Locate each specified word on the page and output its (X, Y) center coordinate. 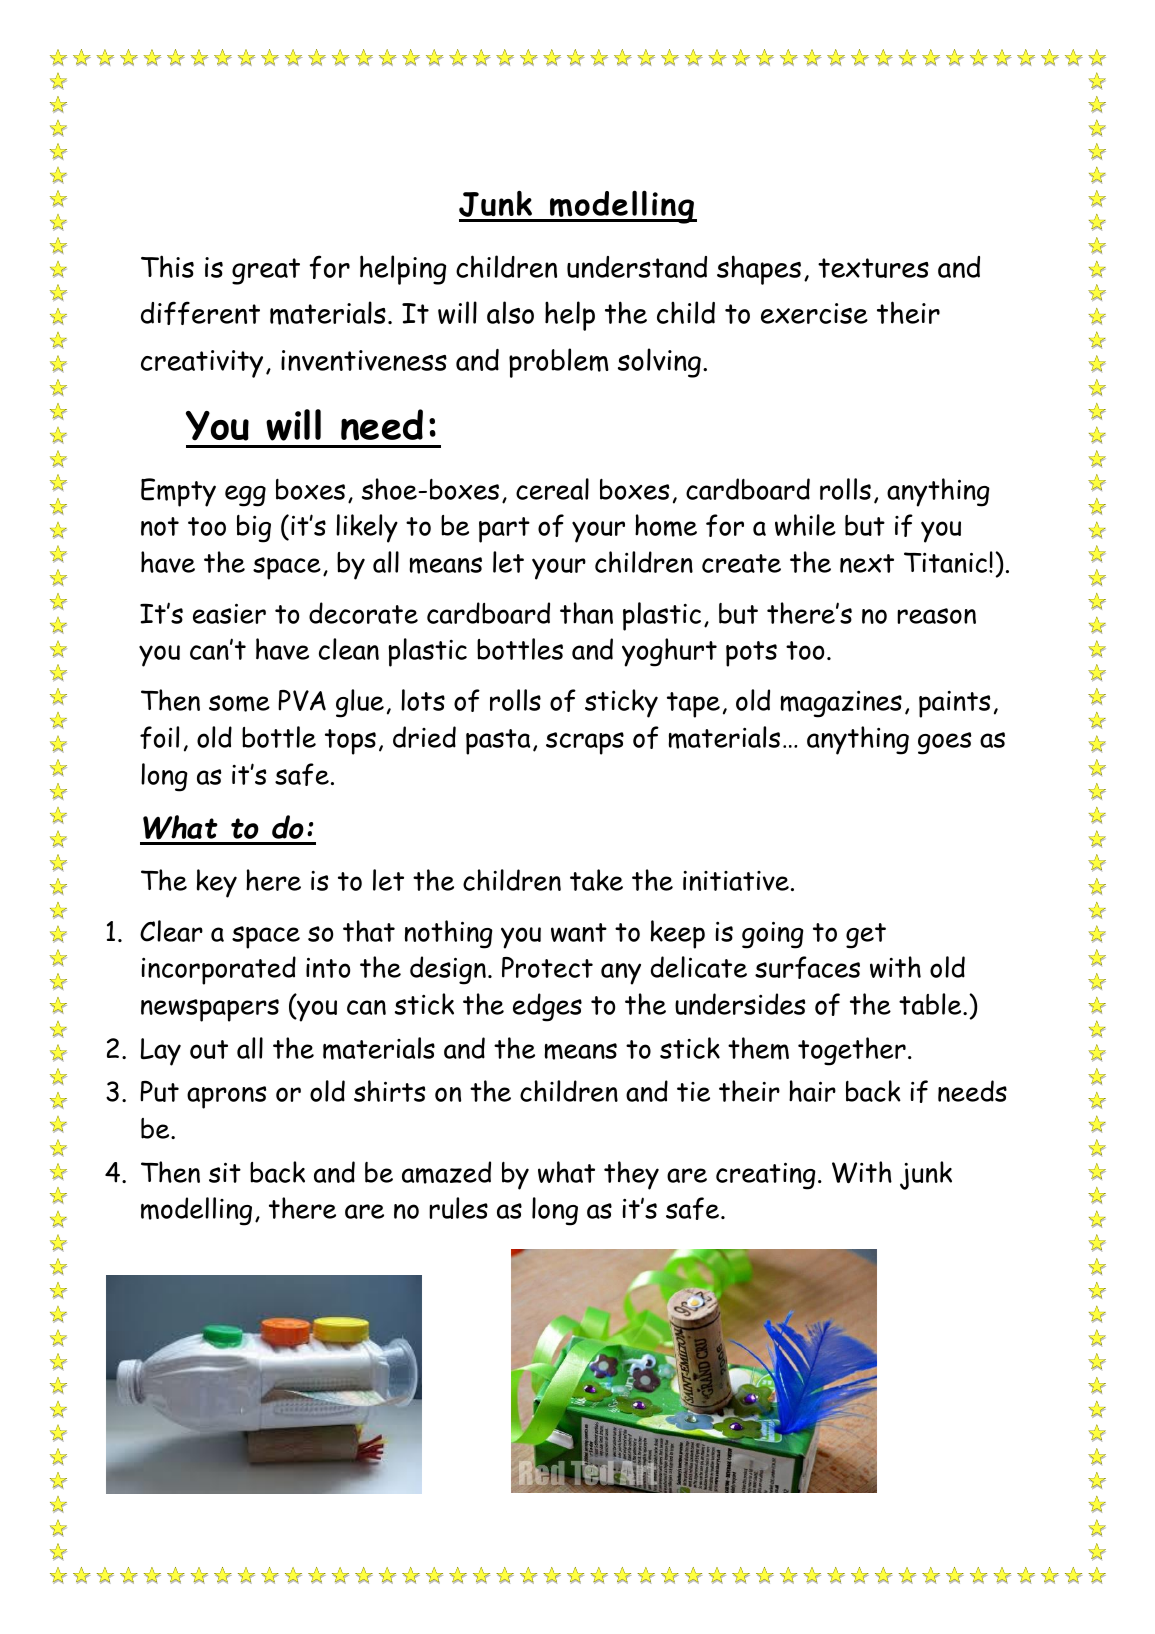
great (266, 271)
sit (225, 1172)
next (867, 563)
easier (229, 613)
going (773, 935)
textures (873, 268)
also (510, 312)
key (217, 883)
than (586, 613)
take (596, 880)
